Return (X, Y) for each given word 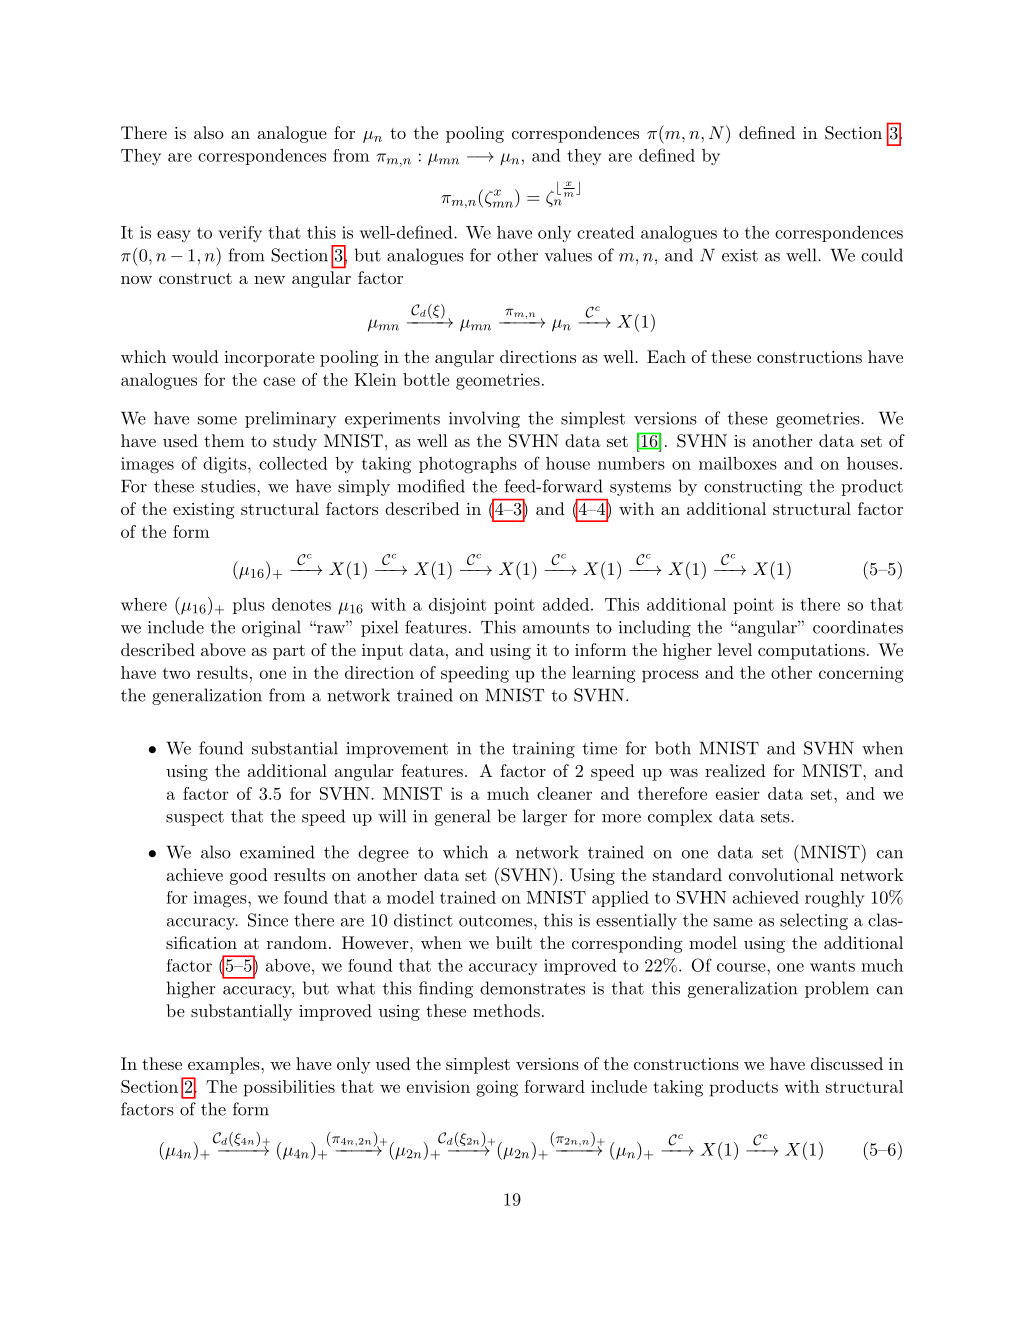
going (497, 1088)
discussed (847, 1063)
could (882, 255)
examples (225, 1065)
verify (240, 234)
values (568, 255)
